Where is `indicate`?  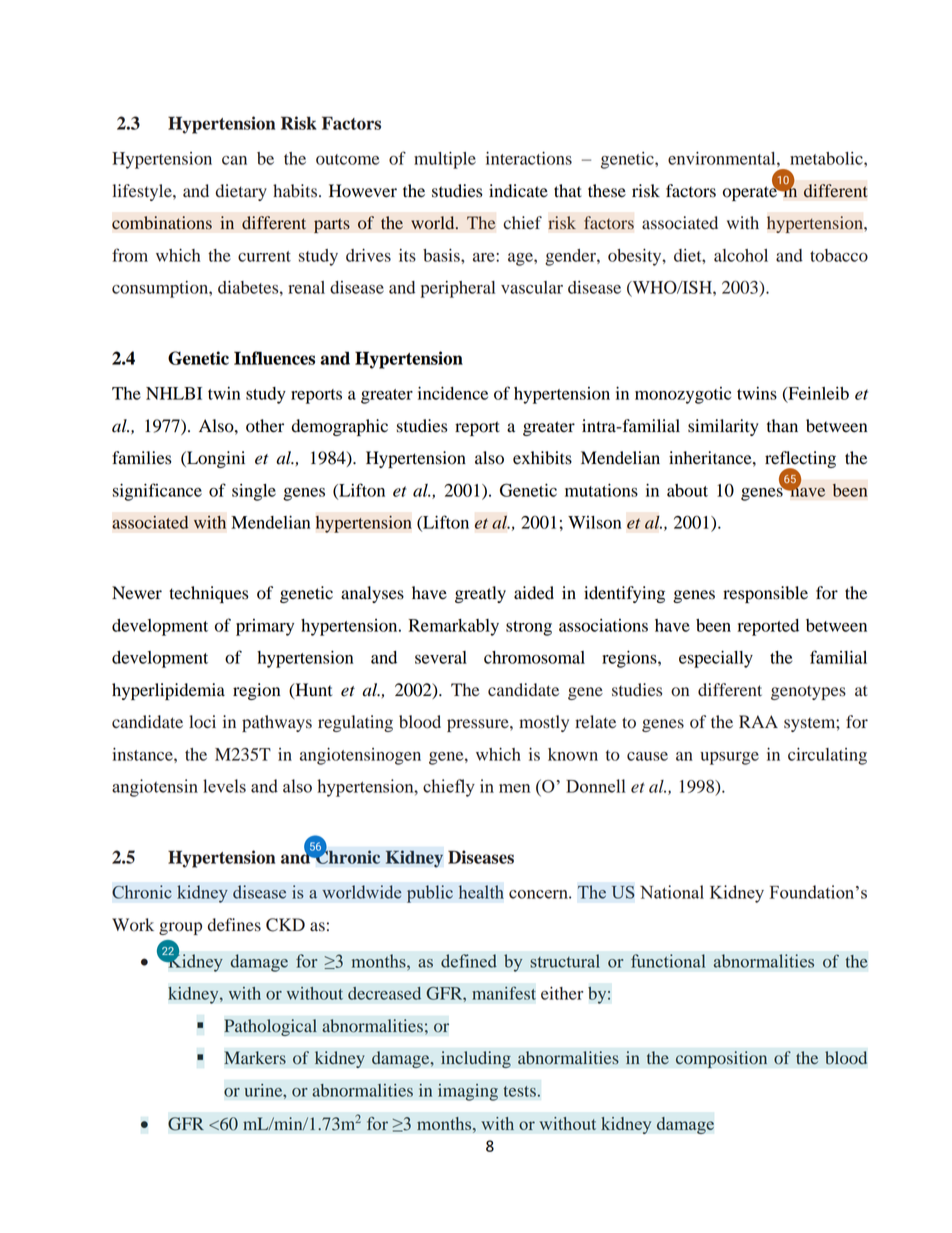 indicate is located at coordinates (518, 191).
